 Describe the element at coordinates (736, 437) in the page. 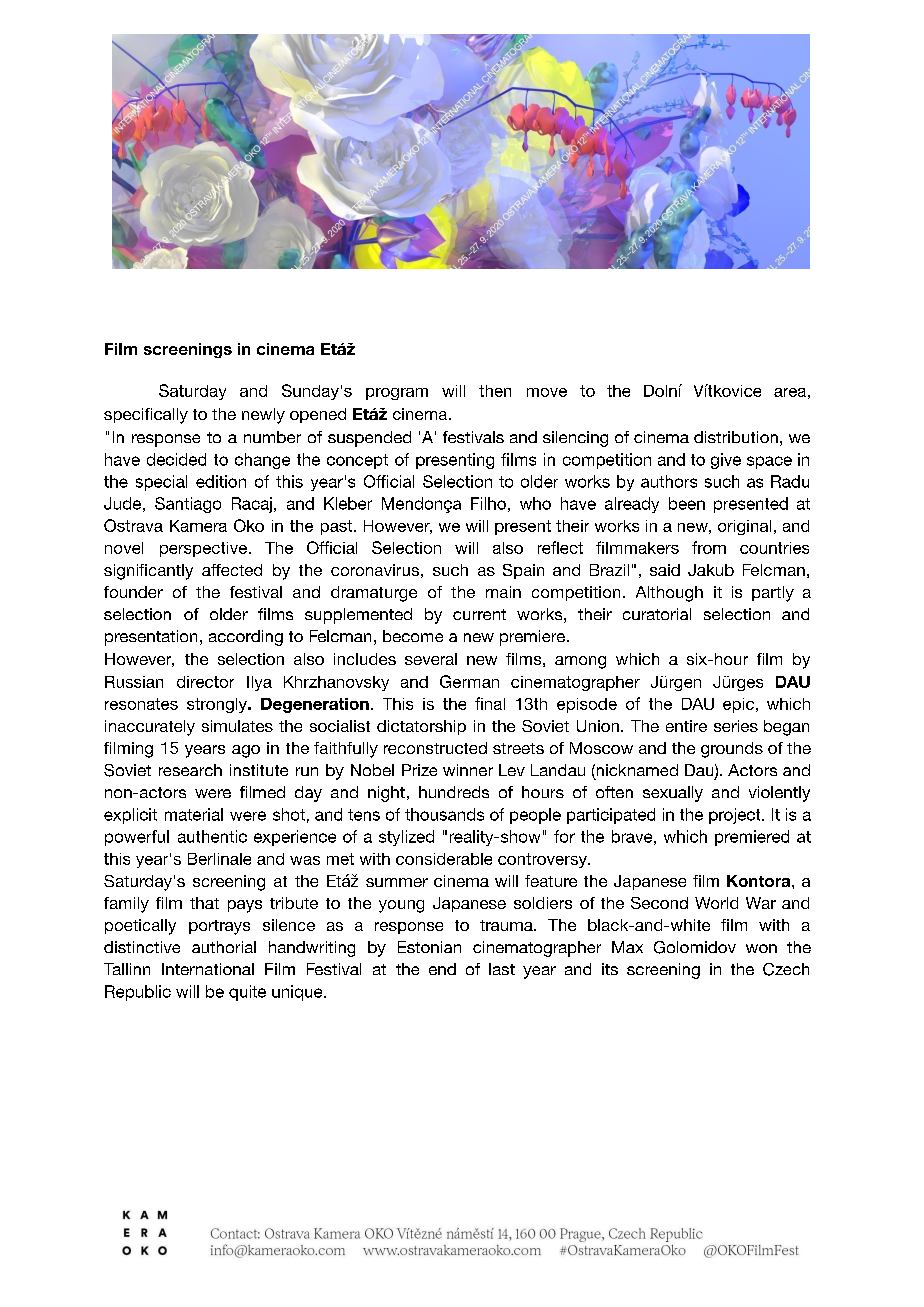

I see `distribution` at that location.
